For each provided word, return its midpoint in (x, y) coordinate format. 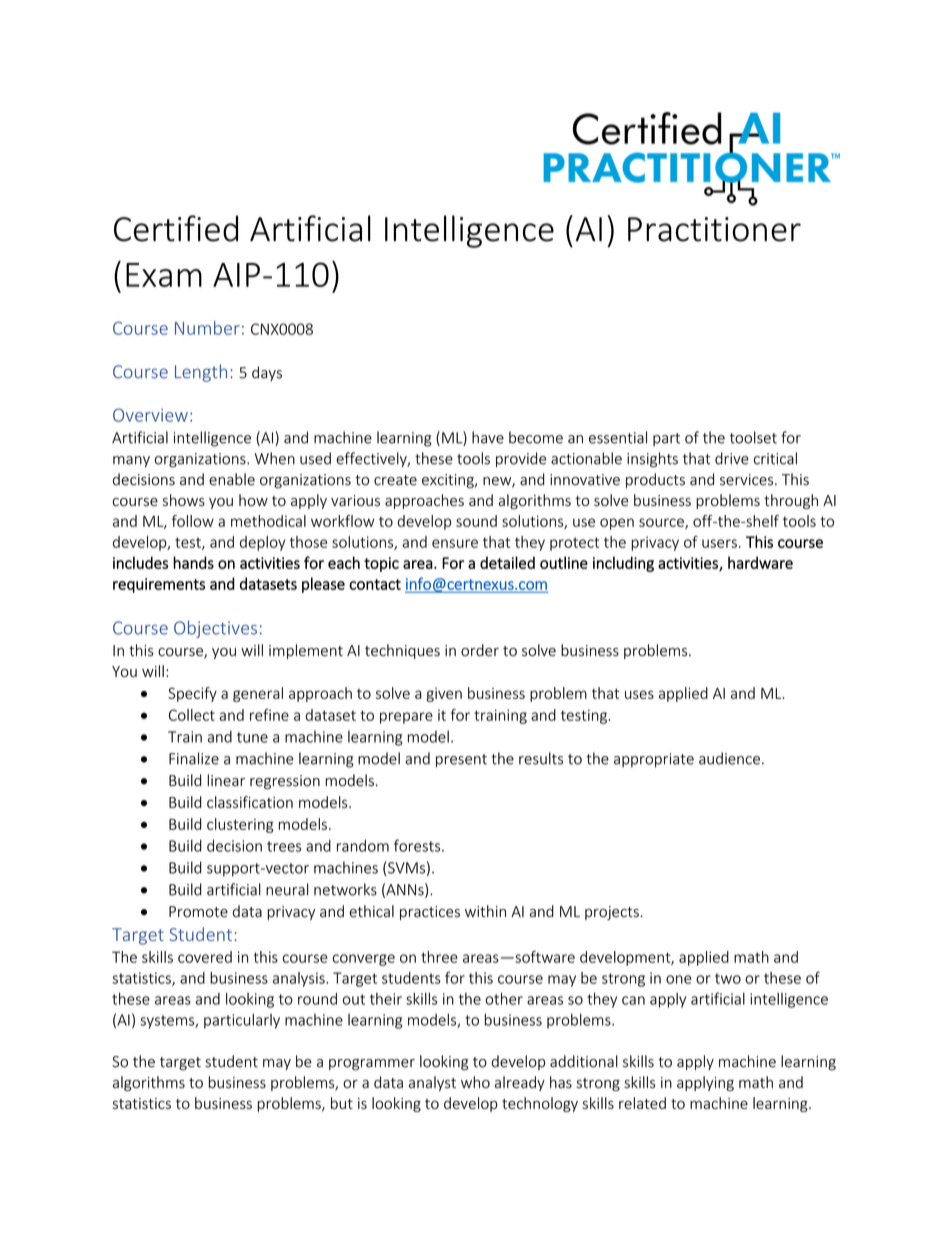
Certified (176, 228)
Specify (192, 694)
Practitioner (714, 229)
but (342, 1103)
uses (639, 694)
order (480, 650)
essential (618, 437)
